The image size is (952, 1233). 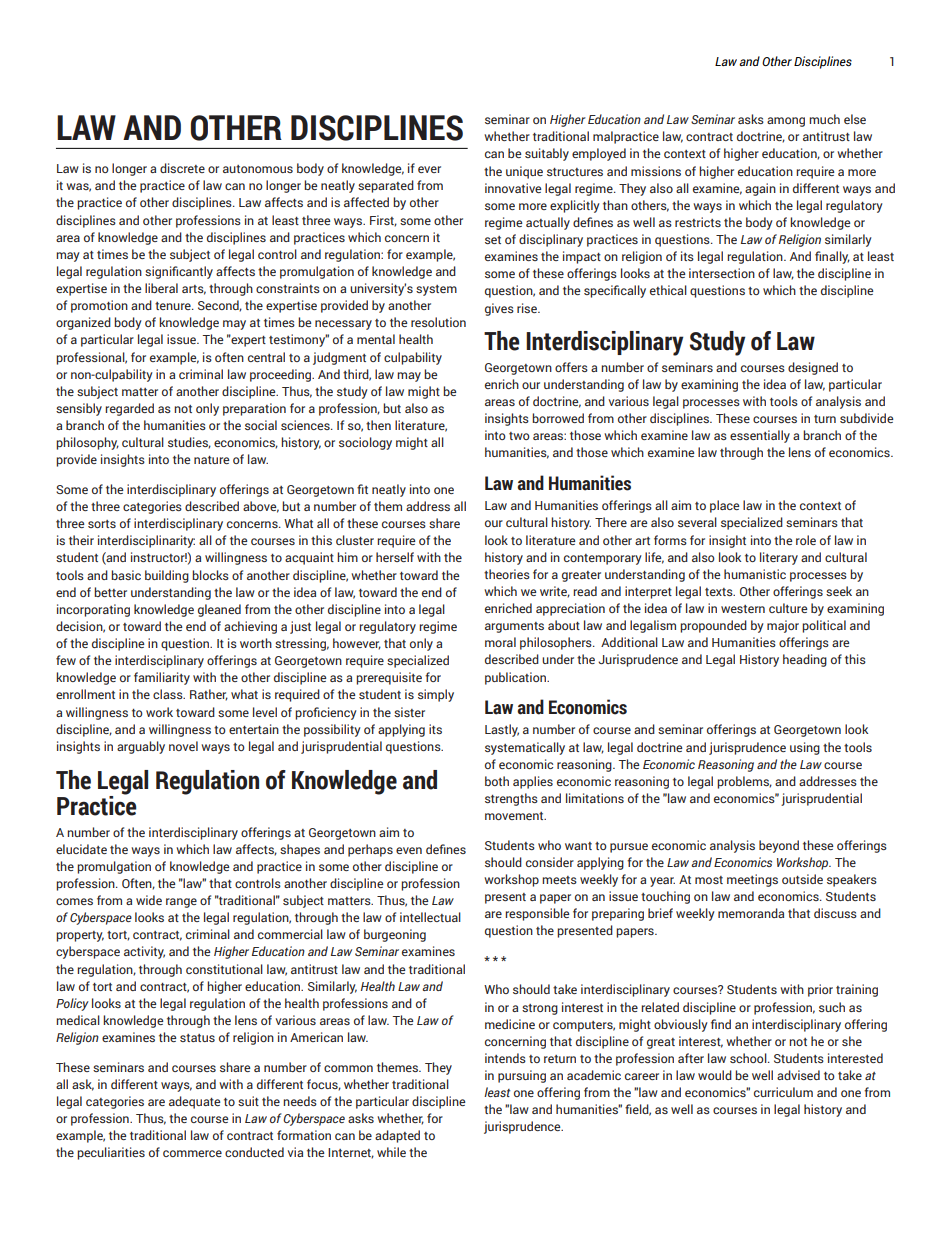 I want to click on meetings, so click(x=752, y=880).
